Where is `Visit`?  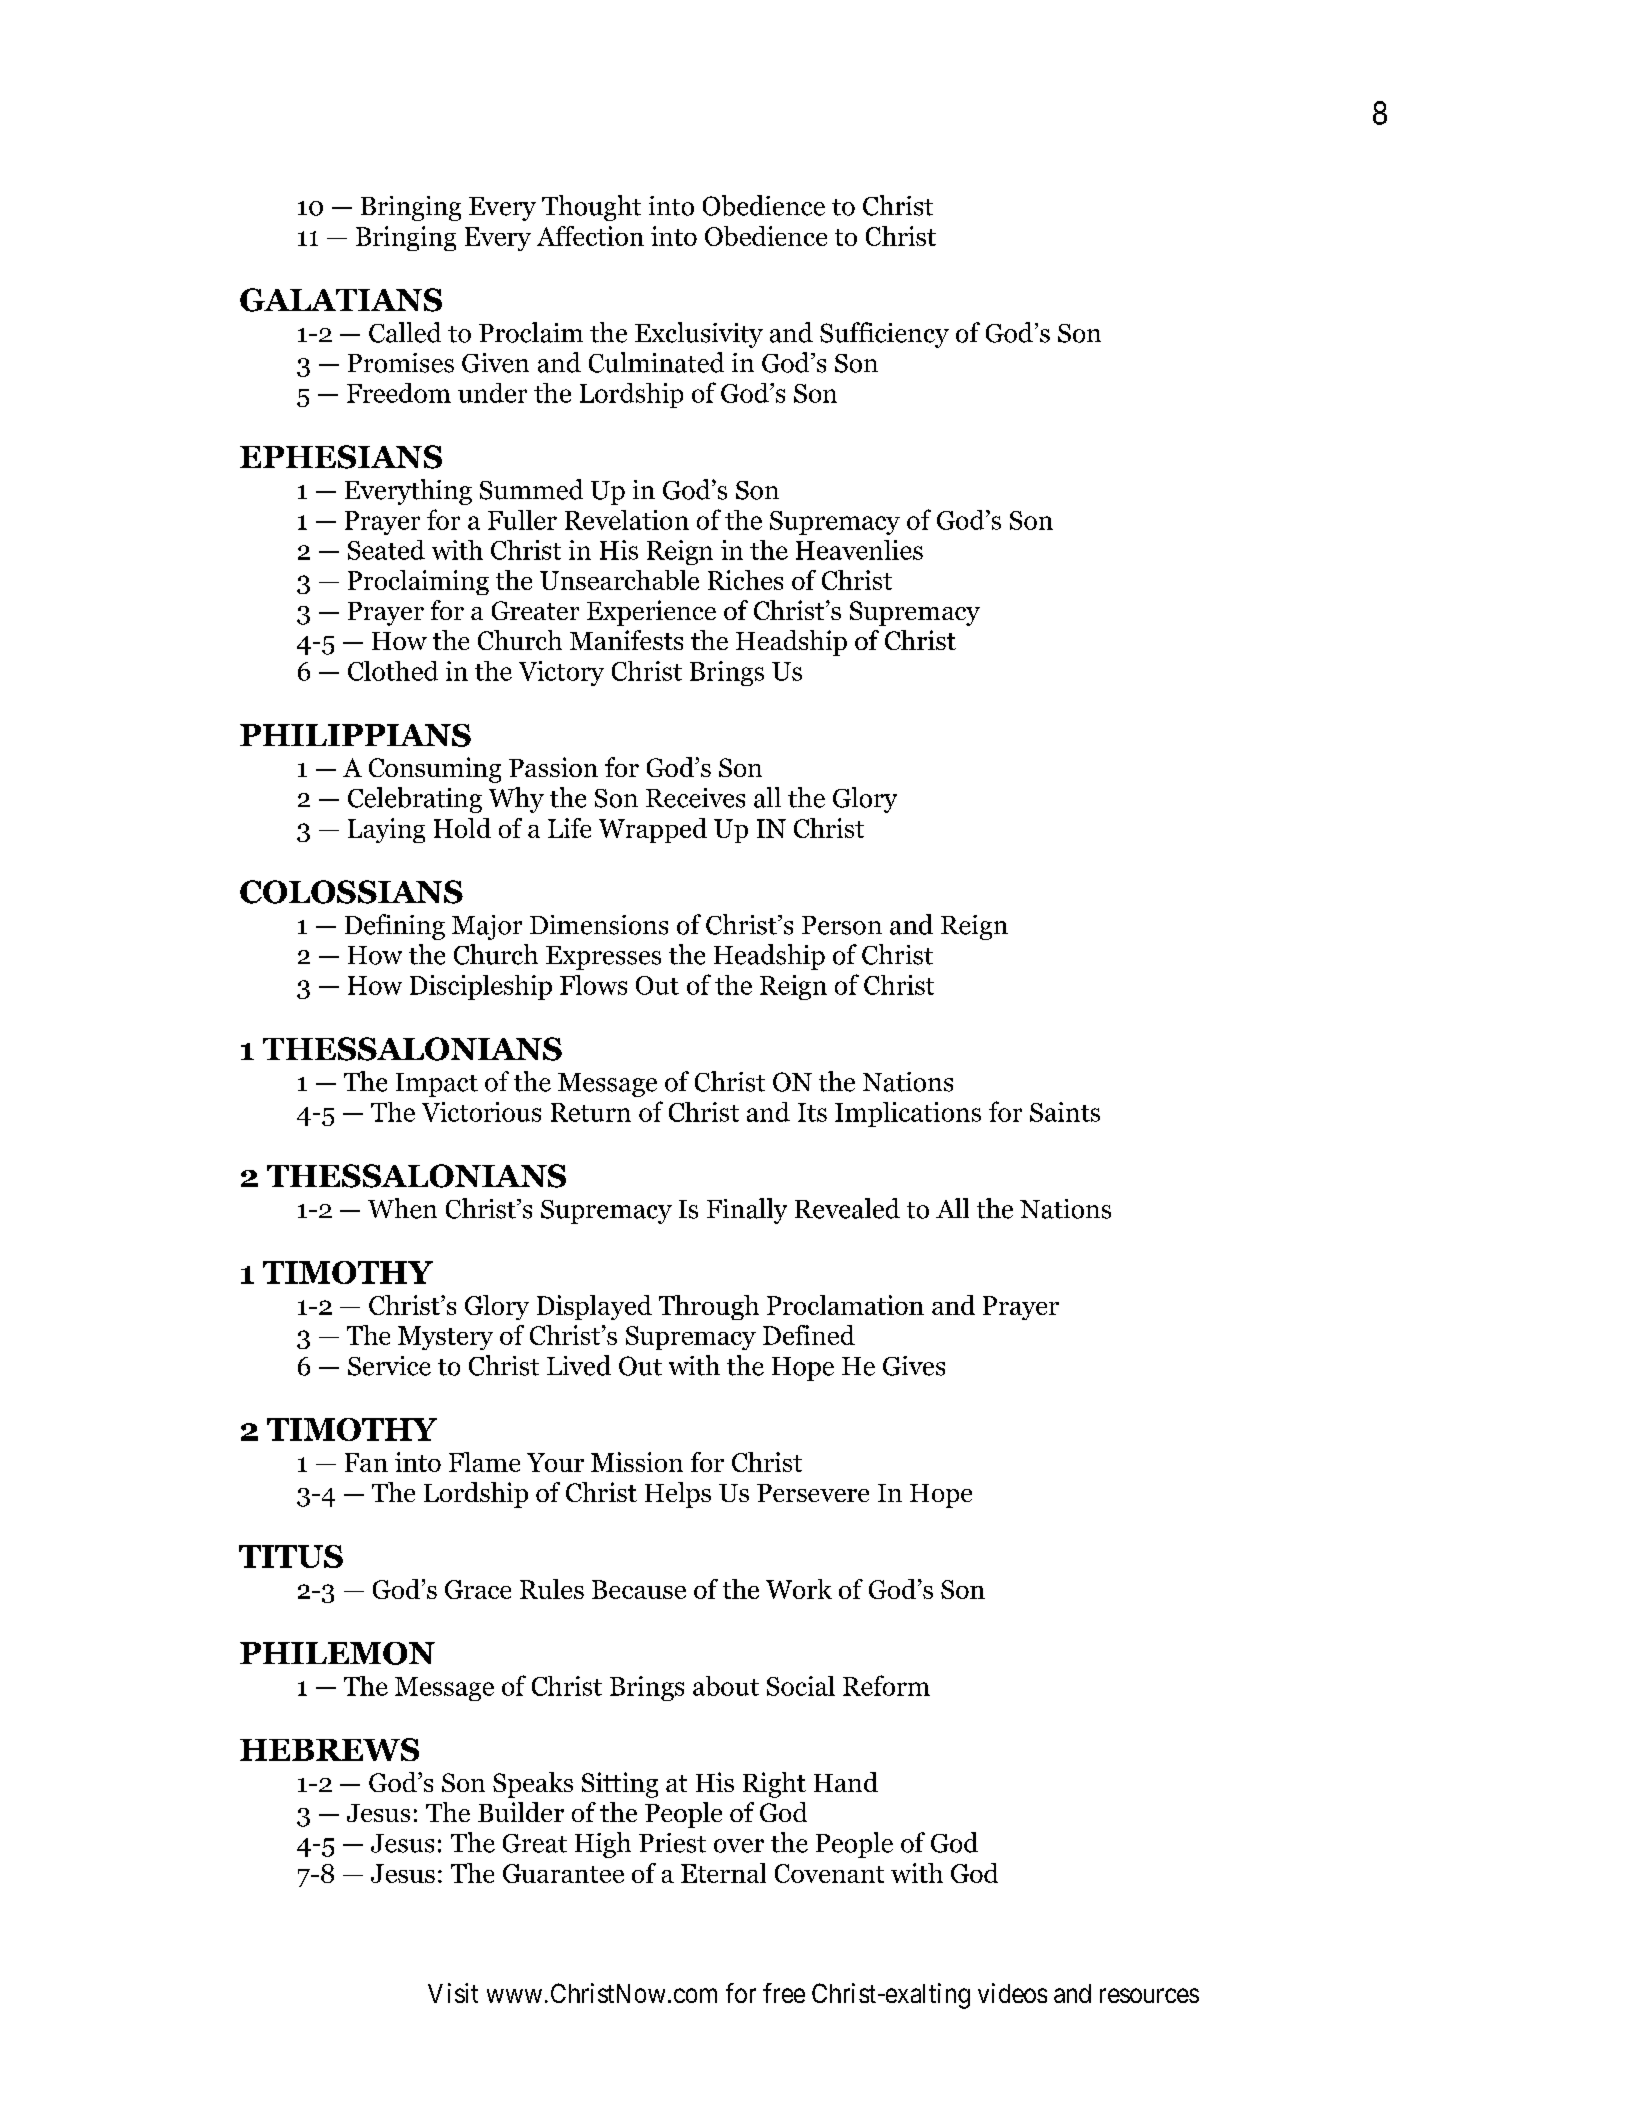
Visit is located at coordinates (453, 1993).
